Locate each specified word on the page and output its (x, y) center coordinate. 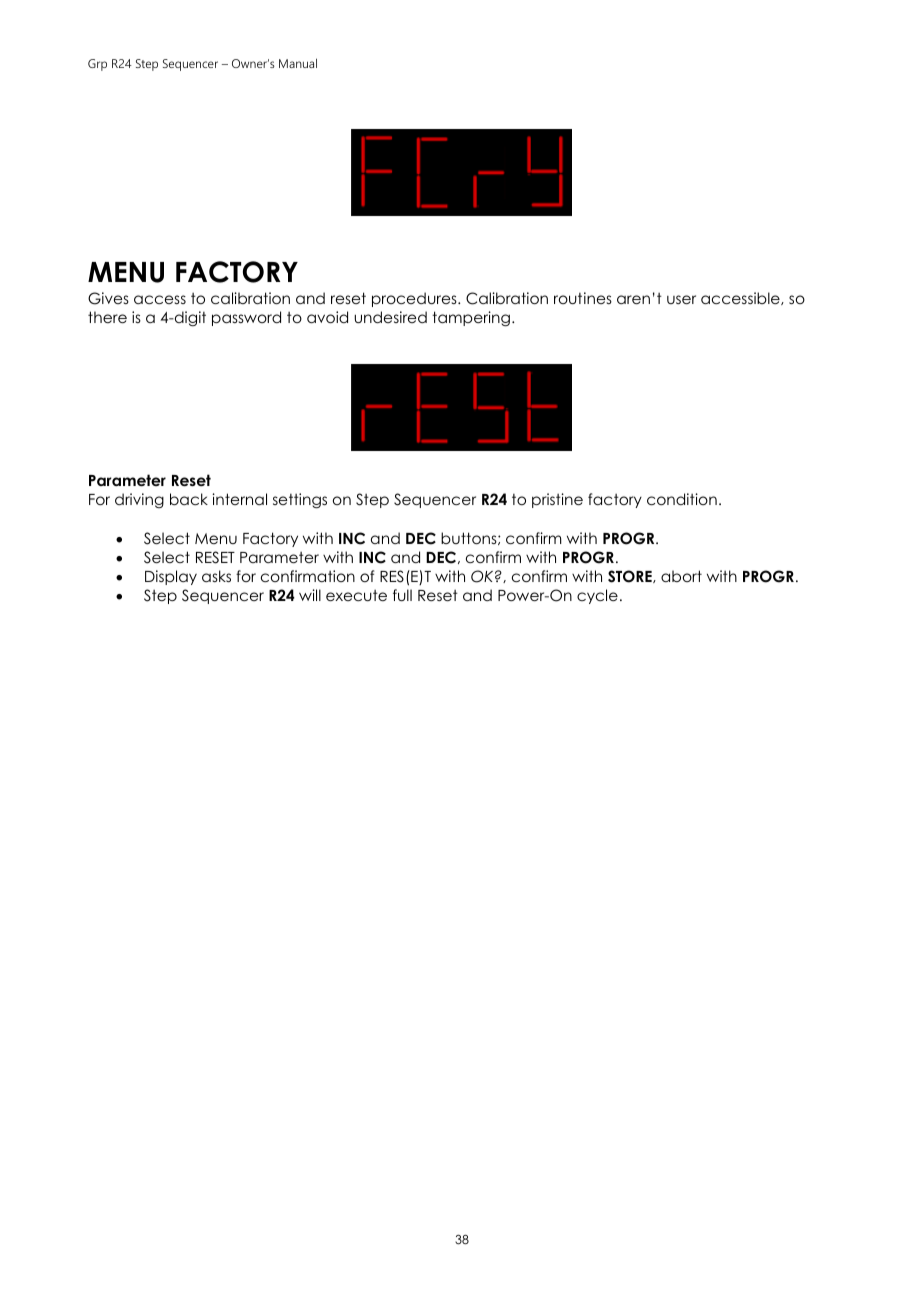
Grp (97, 65)
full (402, 595)
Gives (108, 298)
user (681, 299)
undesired (390, 317)
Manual (298, 63)
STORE (631, 576)
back (189, 499)
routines (583, 298)
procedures (415, 299)
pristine (557, 500)
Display (171, 577)
